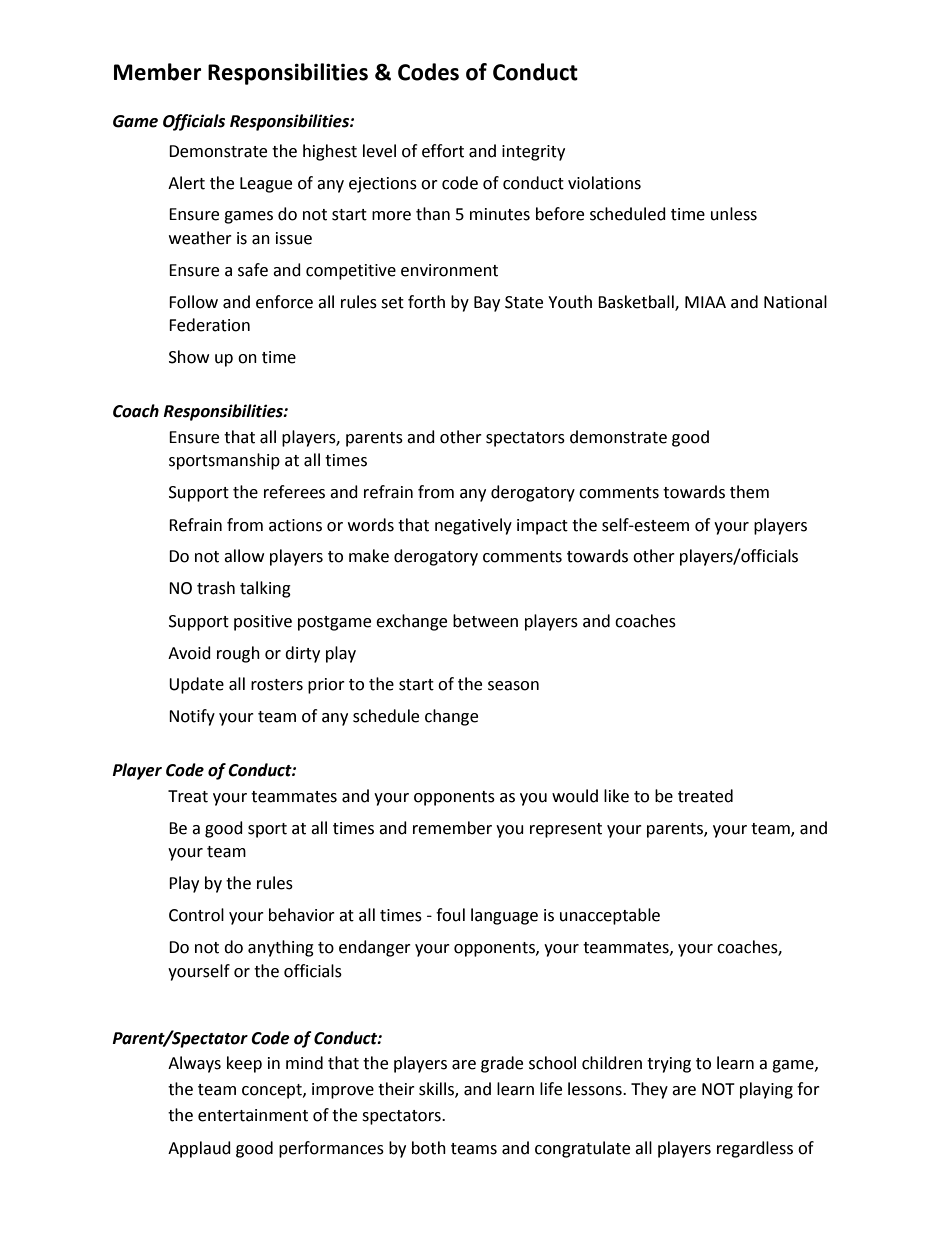  Describe the element at coordinates (253, 1115) in the screenshot. I see `entertainment` at that location.
